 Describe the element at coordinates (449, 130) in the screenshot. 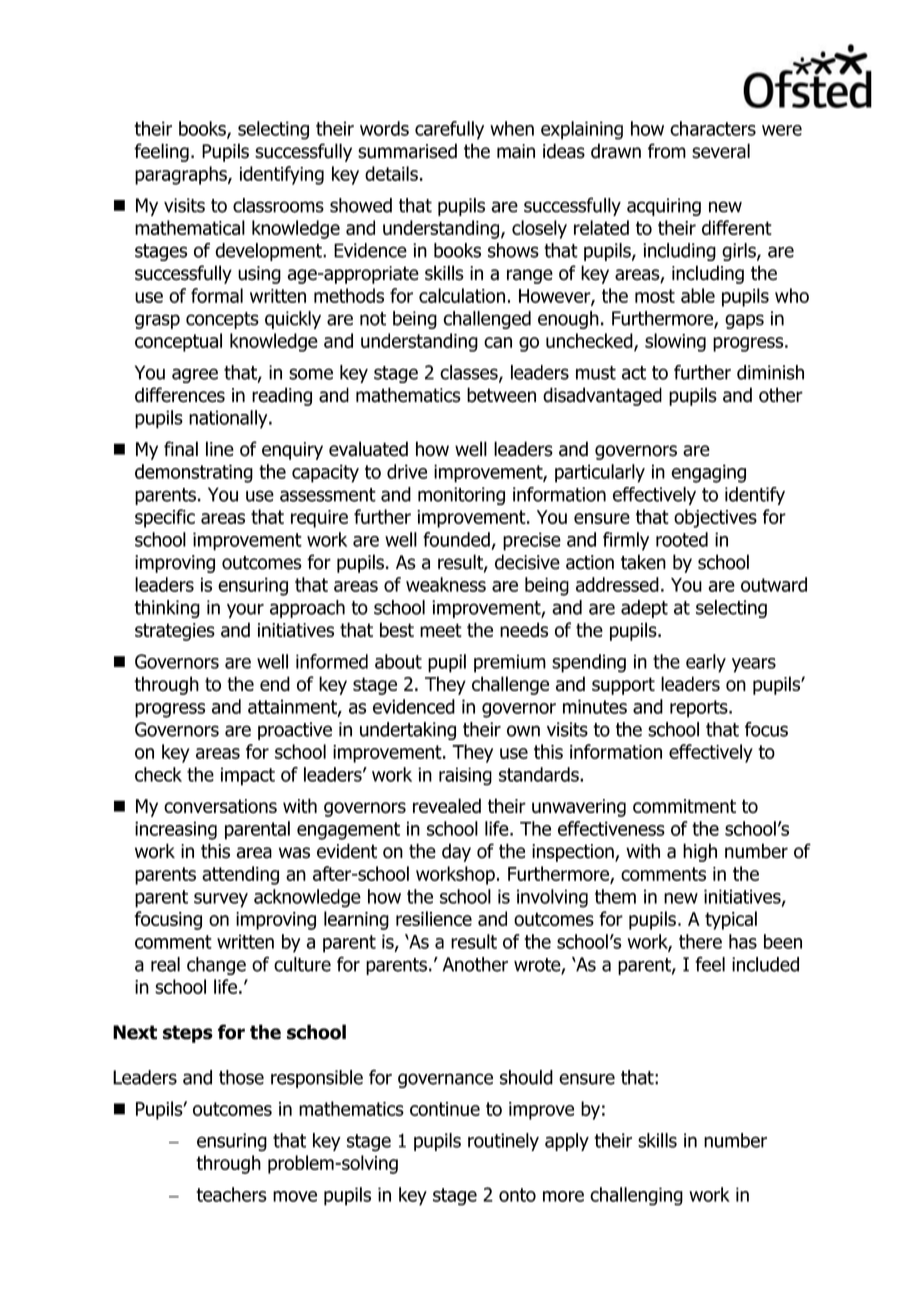

I see `carefully` at that location.
